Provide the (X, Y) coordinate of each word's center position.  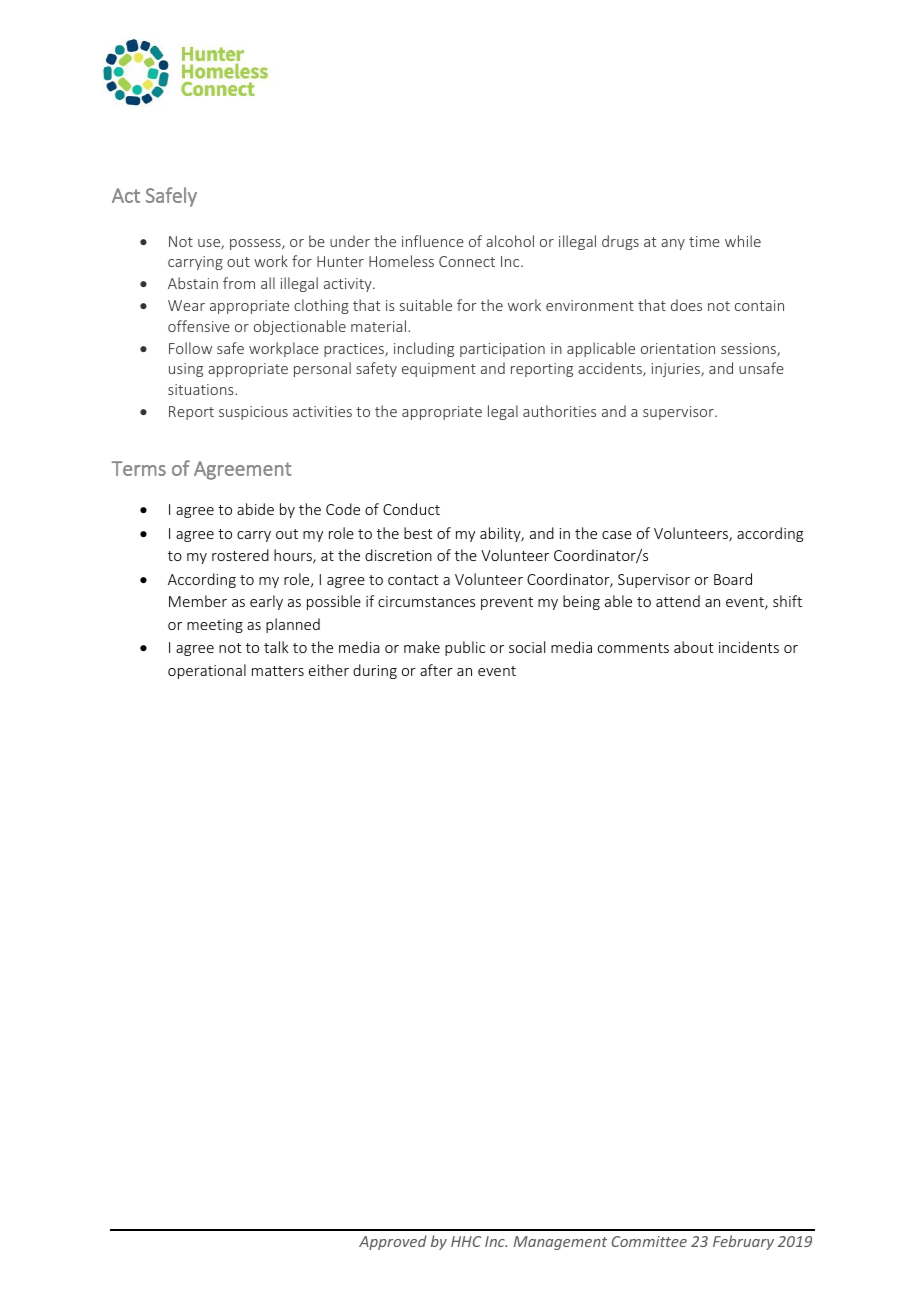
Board (733, 579)
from (239, 283)
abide (255, 509)
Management (560, 1243)
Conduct (411, 509)
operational (207, 671)
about (694, 647)
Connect (467, 261)
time (704, 241)
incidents (749, 647)
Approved (393, 1242)
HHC (466, 1241)
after (436, 670)
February (743, 1242)
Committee (649, 1241)
